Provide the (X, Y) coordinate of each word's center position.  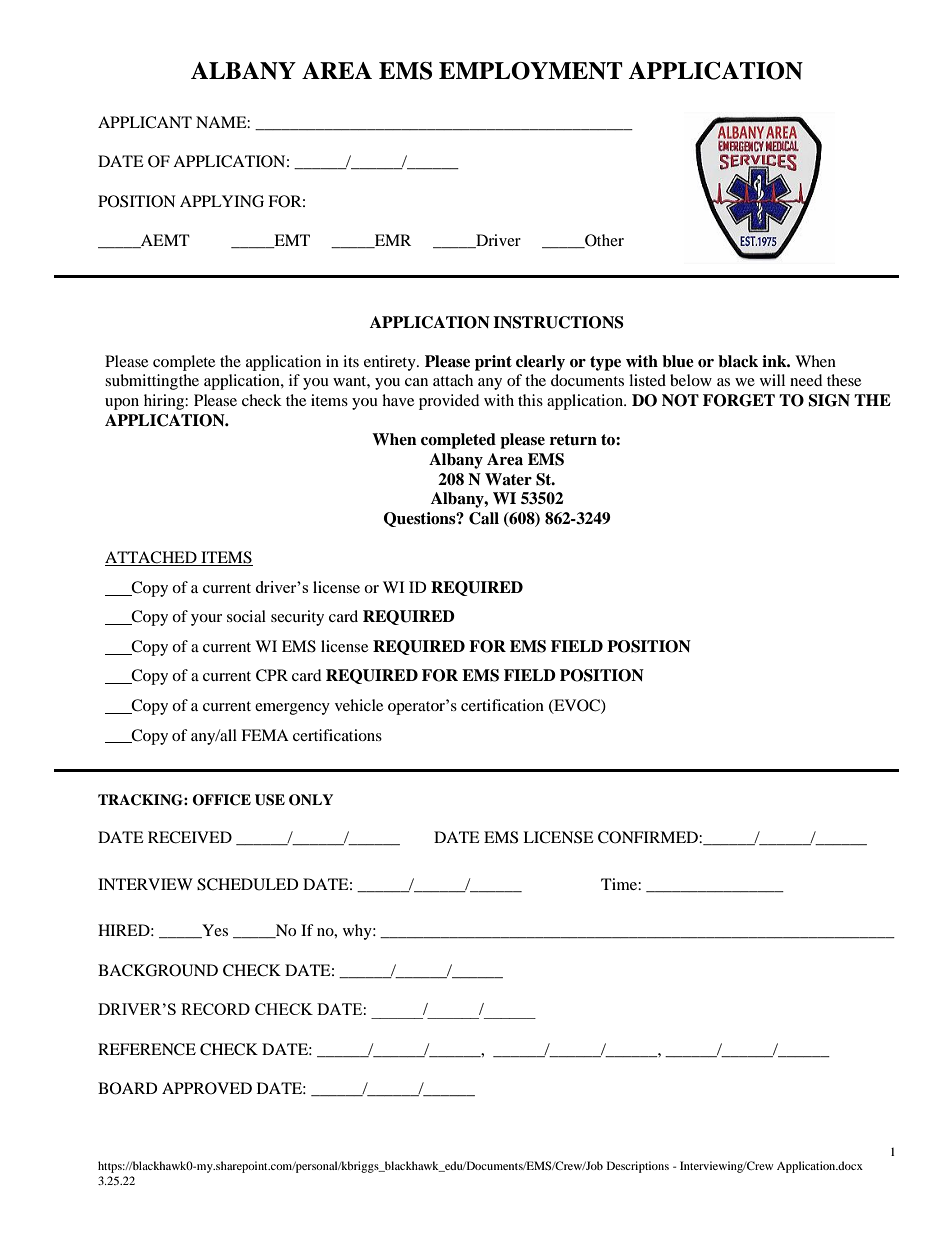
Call (484, 518)
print (493, 363)
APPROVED (207, 1088)
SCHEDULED (248, 884)
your (206, 620)
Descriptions (638, 1167)
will (772, 380)
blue (678, 361)
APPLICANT (145, 122)
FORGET (739, 400)
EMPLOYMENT (531, 71)
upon (122, 404)
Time (620, 884)
